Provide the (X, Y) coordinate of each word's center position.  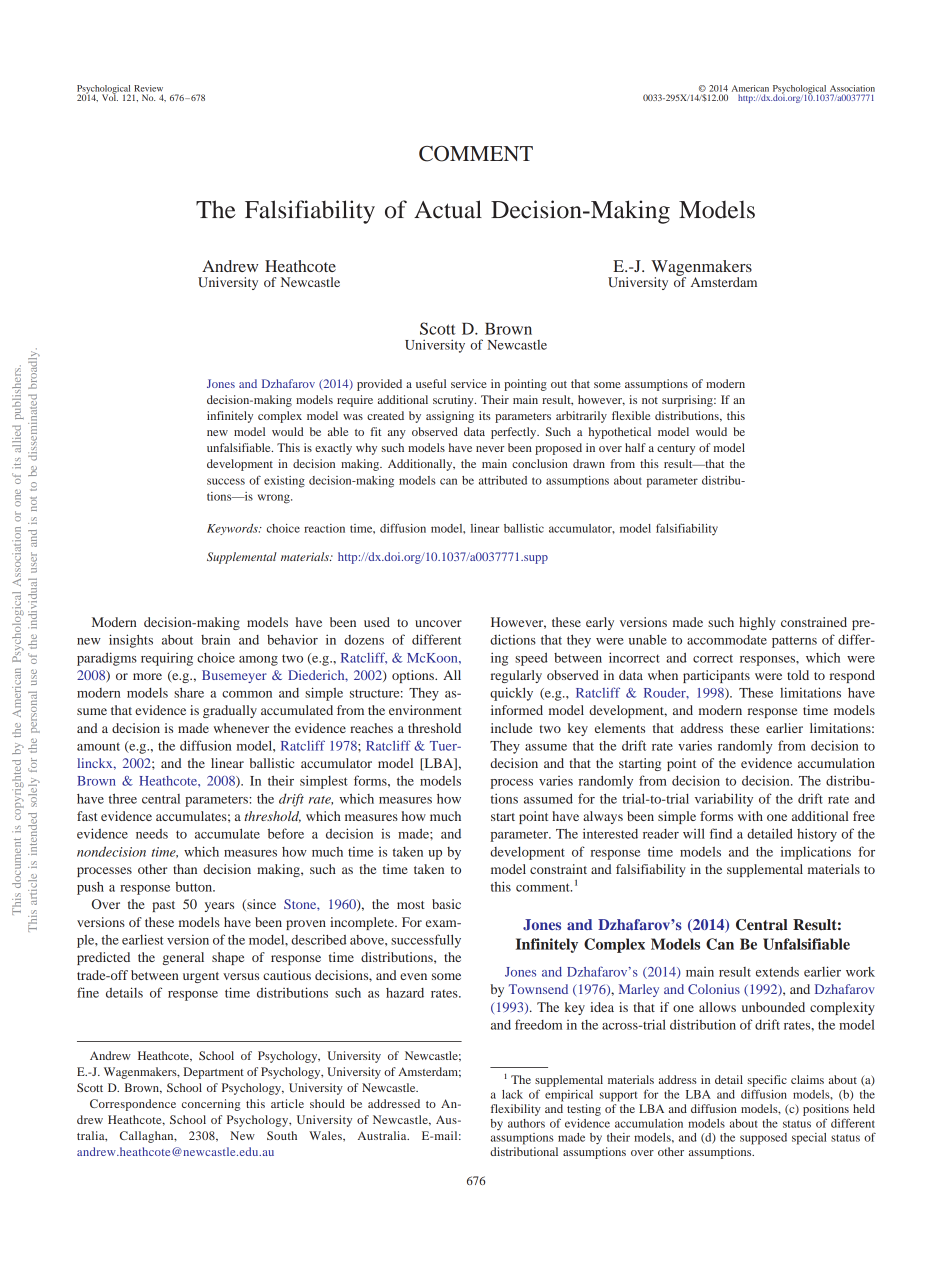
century (676, 450)
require (355, 401)
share (189, 693)
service (469, 383)
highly (757, 623)
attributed (503, 480)
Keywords (233, 529)
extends (777, 972)
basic (446, 904)
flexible (631, 415)
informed (517, 710)
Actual (448, 209)
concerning (211, 1105)
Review (148, 88)
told (798, 675)
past (163, 906)
